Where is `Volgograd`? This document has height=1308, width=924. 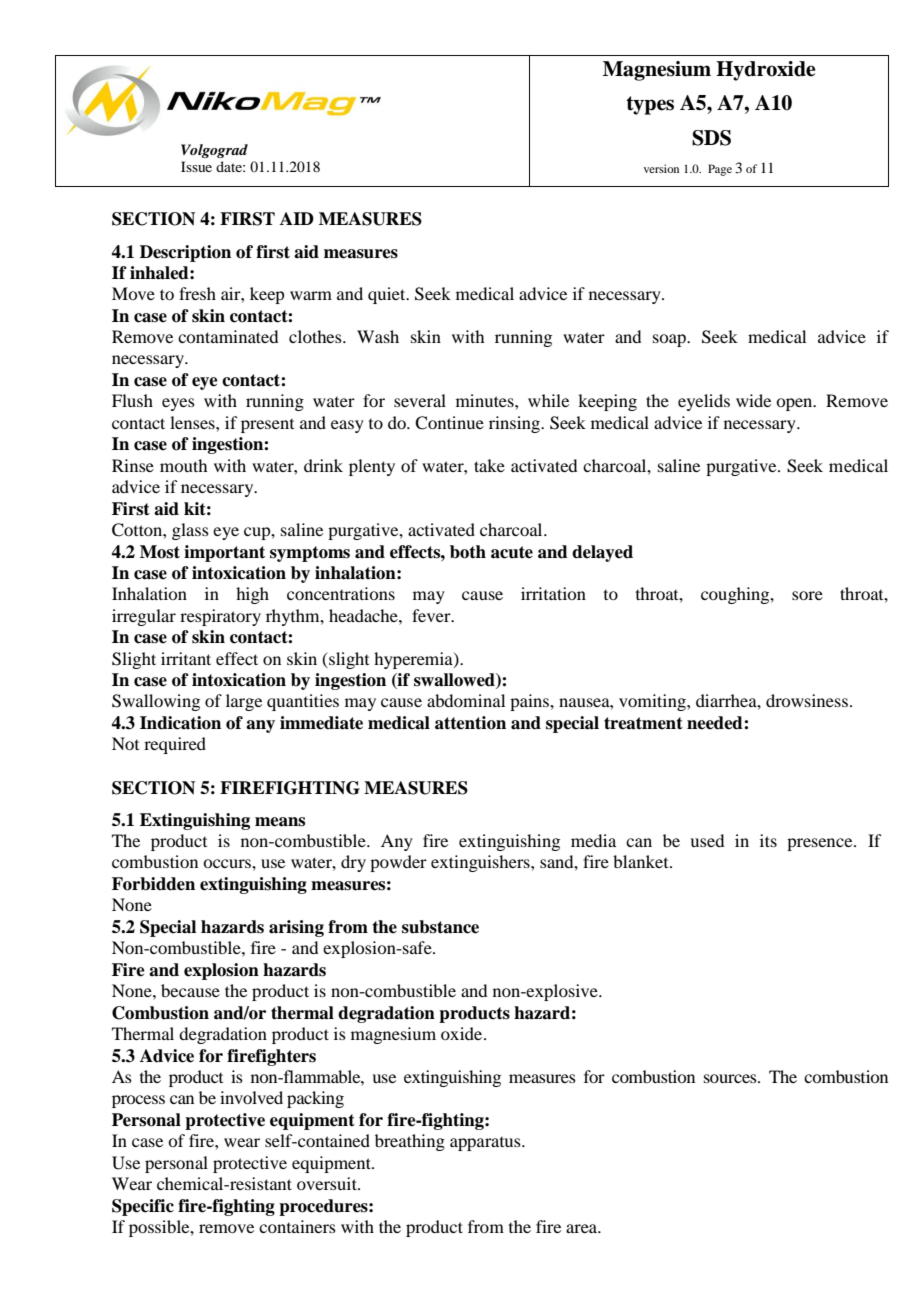
Volgograd is located at coordinates (214, 151).
